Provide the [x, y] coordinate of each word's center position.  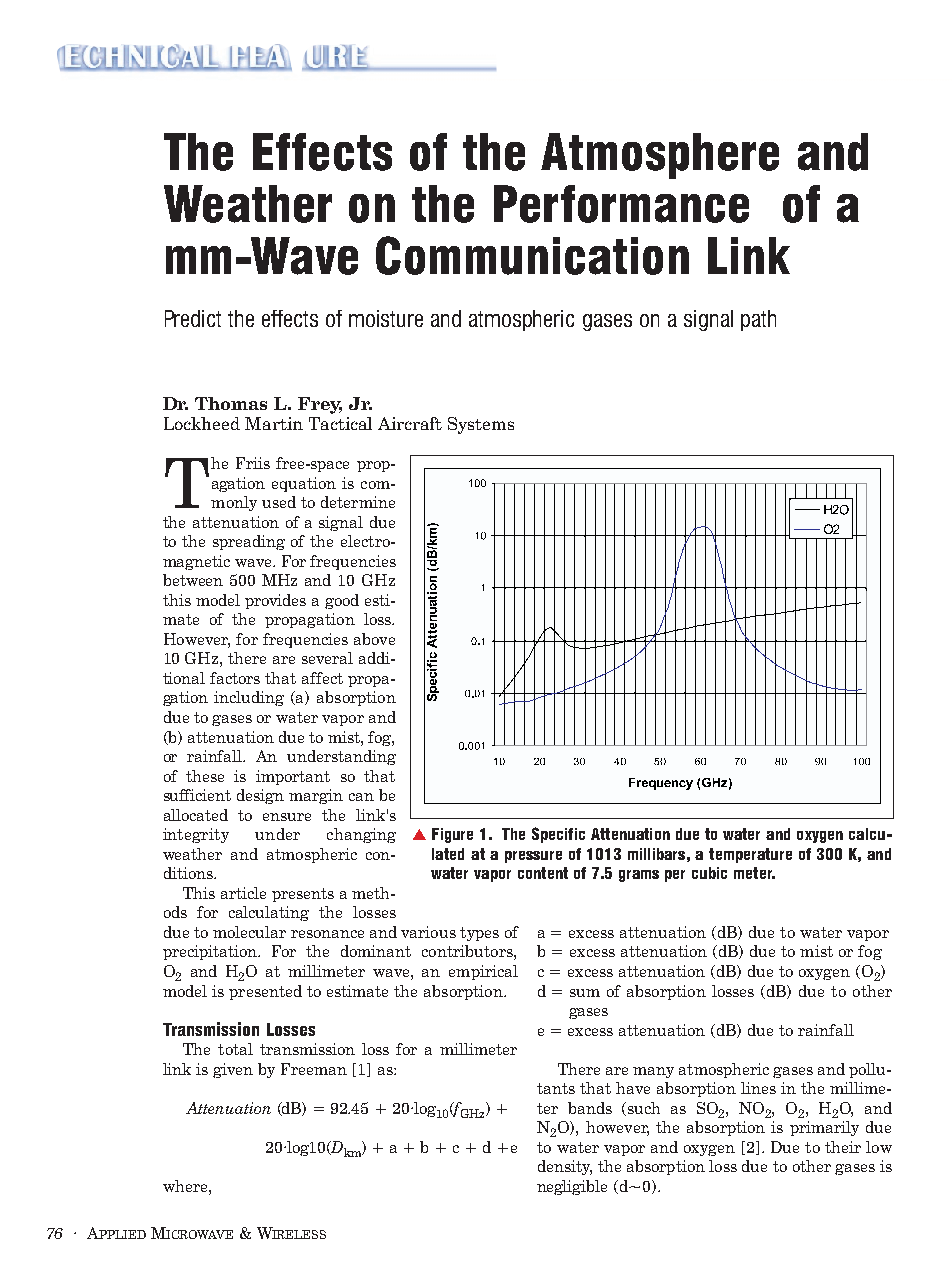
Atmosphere [660, 156]
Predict [193, 318]
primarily [824, 1128]
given [233, 1070]
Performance [621, 204]
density [565, 1167]
